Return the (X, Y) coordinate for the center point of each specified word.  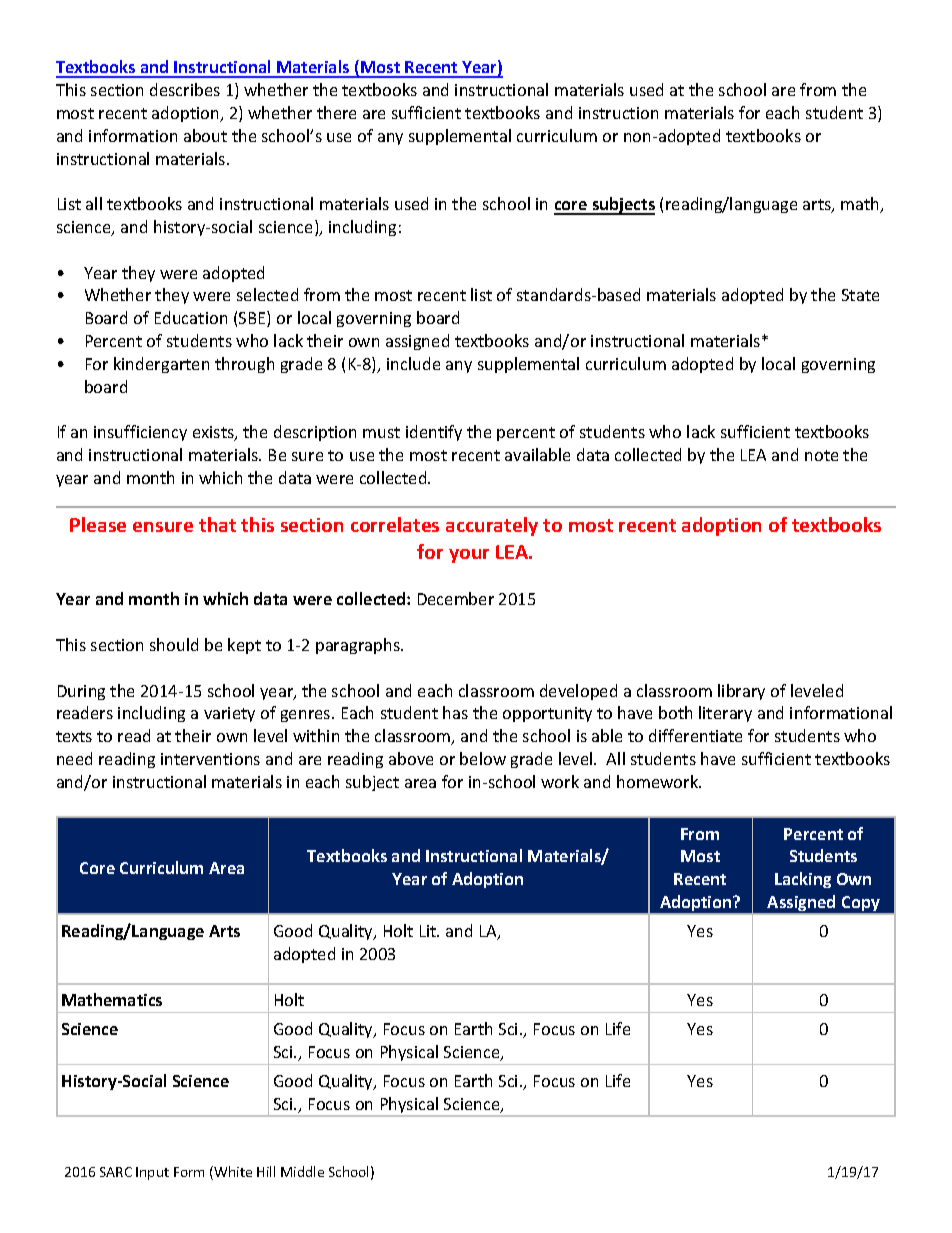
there (336, 112)
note (821, 455)
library (741, 692)
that (217, 524)
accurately (492, 526)
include (413, 363)
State (860, 295)
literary (725, 714)
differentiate (695, 735)
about (205, 135)
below (483, 758)
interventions (210, 759)
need (74, 758)
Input (152, 1173)
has (455, 712)
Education (191, 317)
